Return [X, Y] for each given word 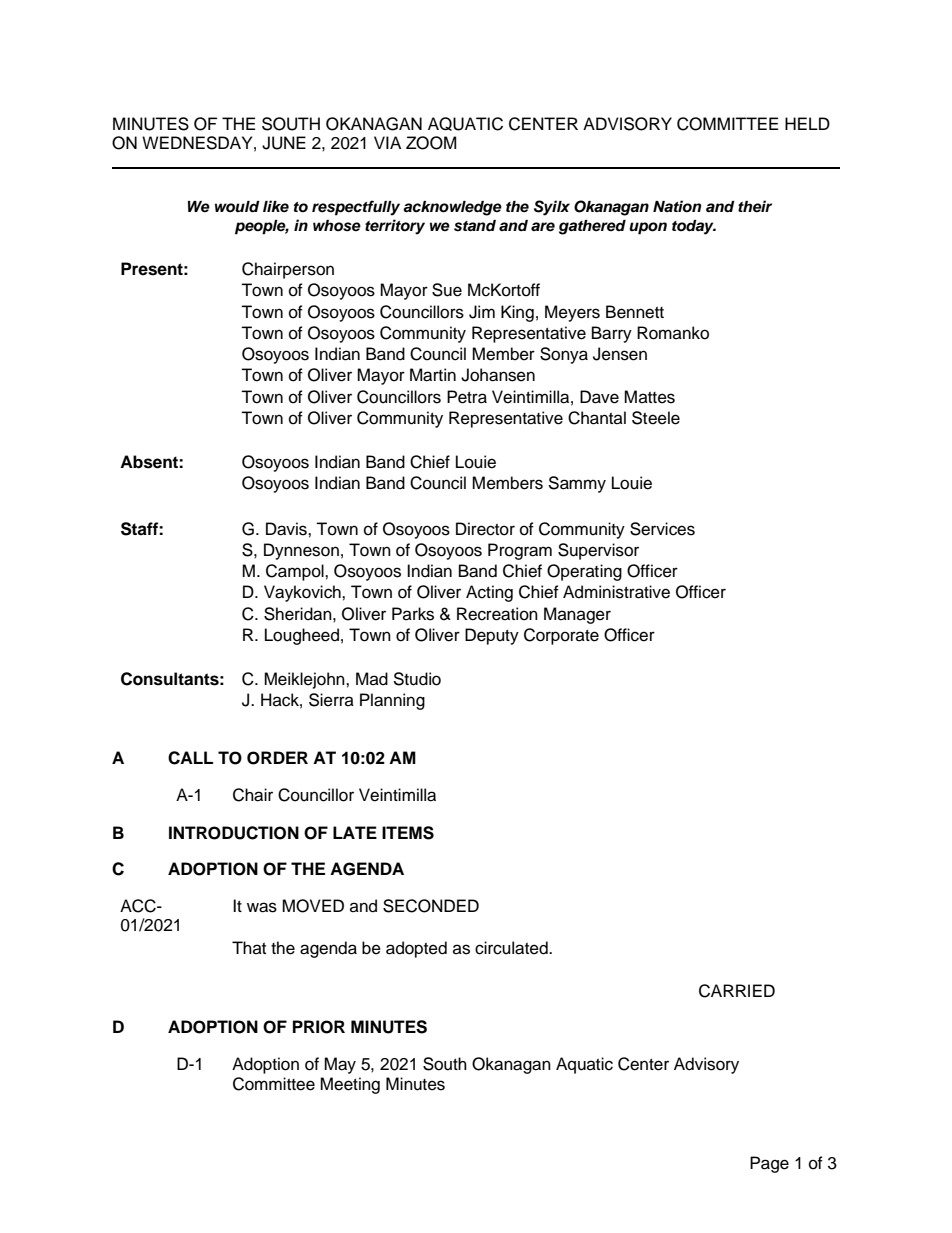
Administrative [616, 592]
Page [769, 1164]
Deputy [492, 636]
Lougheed [302, 636]
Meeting [350, 1085]
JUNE [284, 143]
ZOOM [431, 143]
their [755, 206]
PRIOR [319, 1027]
